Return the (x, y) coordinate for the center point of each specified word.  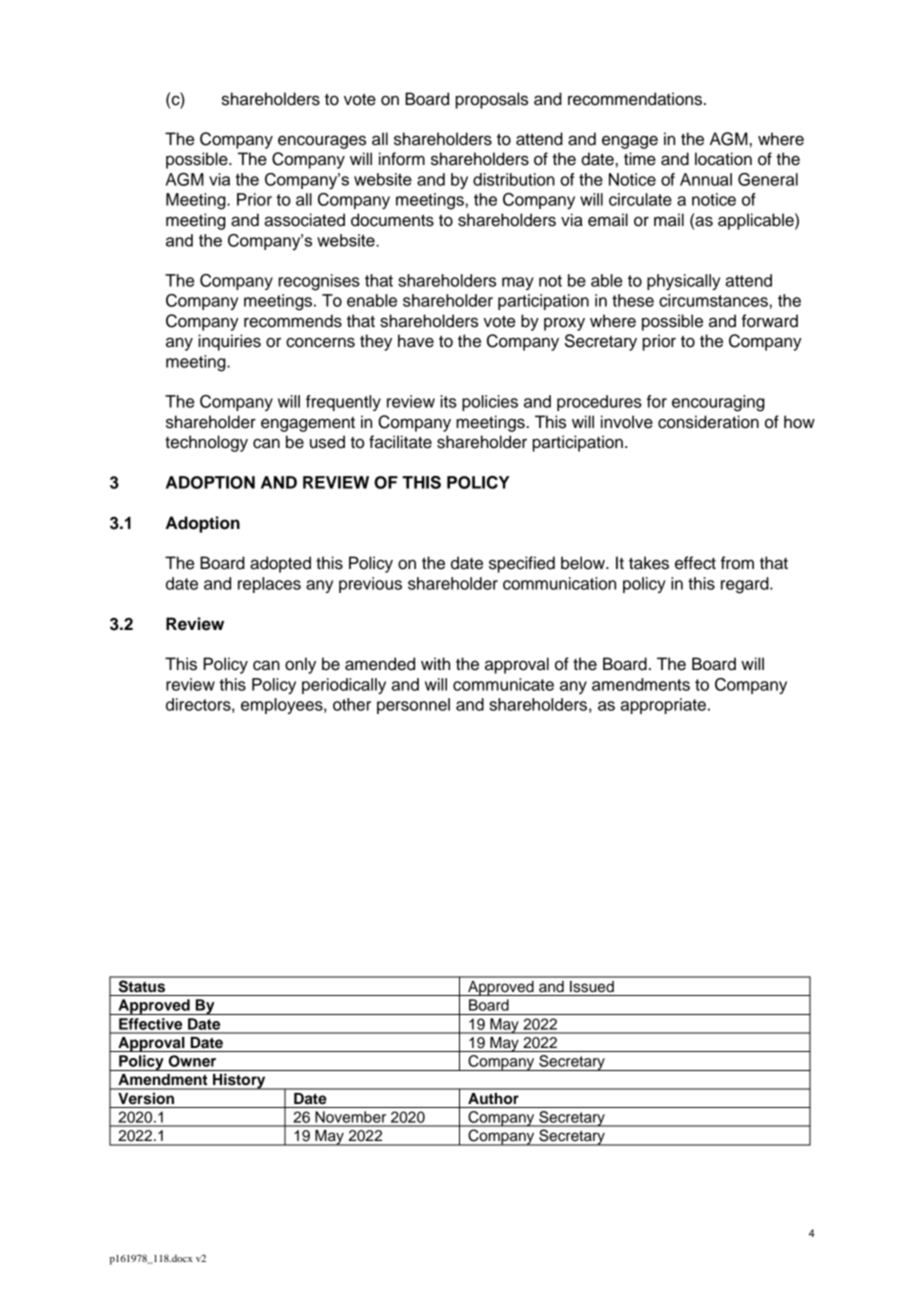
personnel (413, 706)
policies (490, 403)
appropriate (663, 706)
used (327, 442)
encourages (322, 142)
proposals (491, 100)
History (239, 1081)
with (435, 663)
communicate (503, 684)
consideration (708, 422)
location (723, 159)
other (352, 704)
